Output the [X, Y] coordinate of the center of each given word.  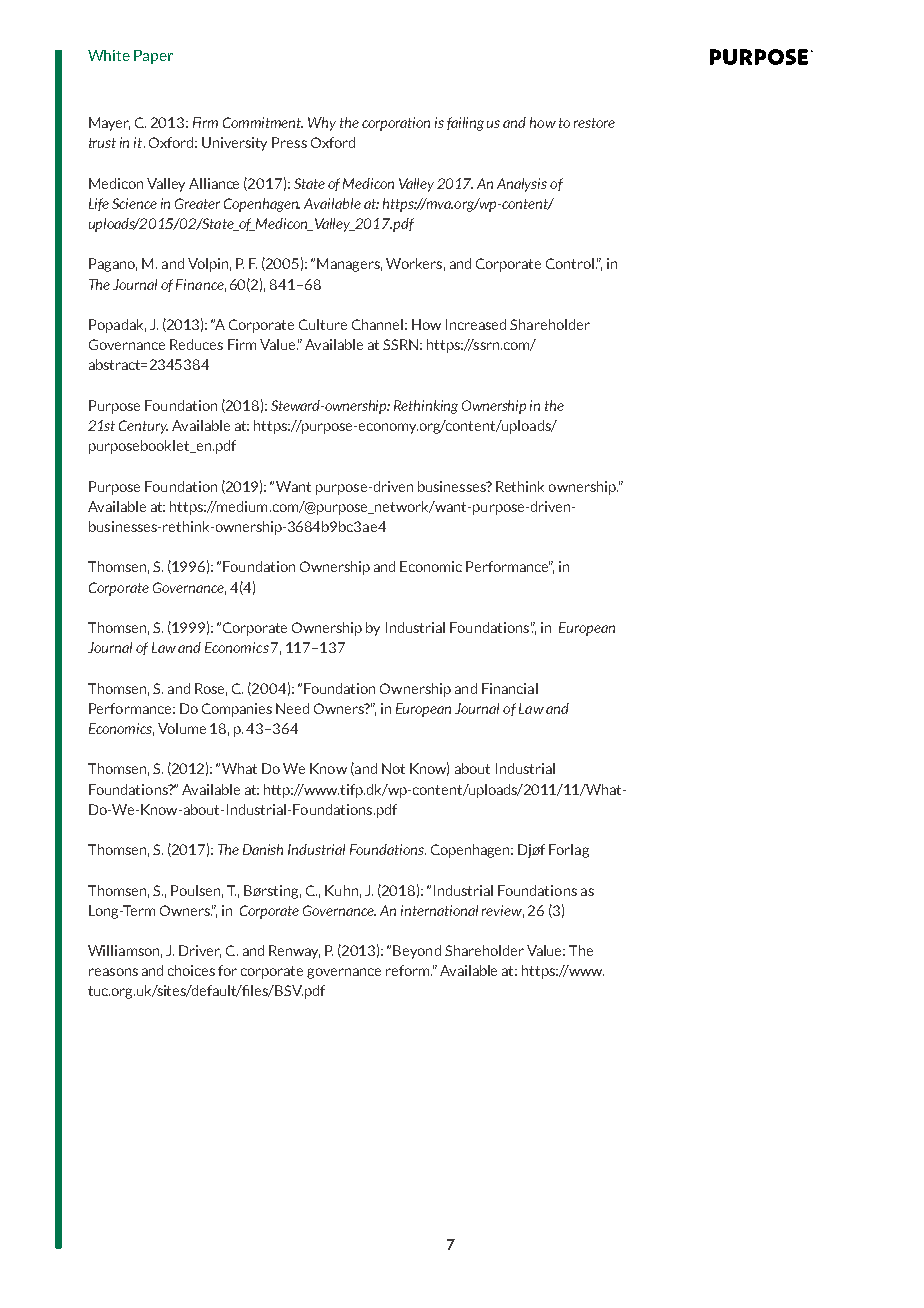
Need [292, 708]
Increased [476, 324]
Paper [153, 57]
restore [594, 123]
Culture [323, 324]
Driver [200, 951]
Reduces [196, 344]
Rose [211, 689]
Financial [510, 688]
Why [322, 124]
